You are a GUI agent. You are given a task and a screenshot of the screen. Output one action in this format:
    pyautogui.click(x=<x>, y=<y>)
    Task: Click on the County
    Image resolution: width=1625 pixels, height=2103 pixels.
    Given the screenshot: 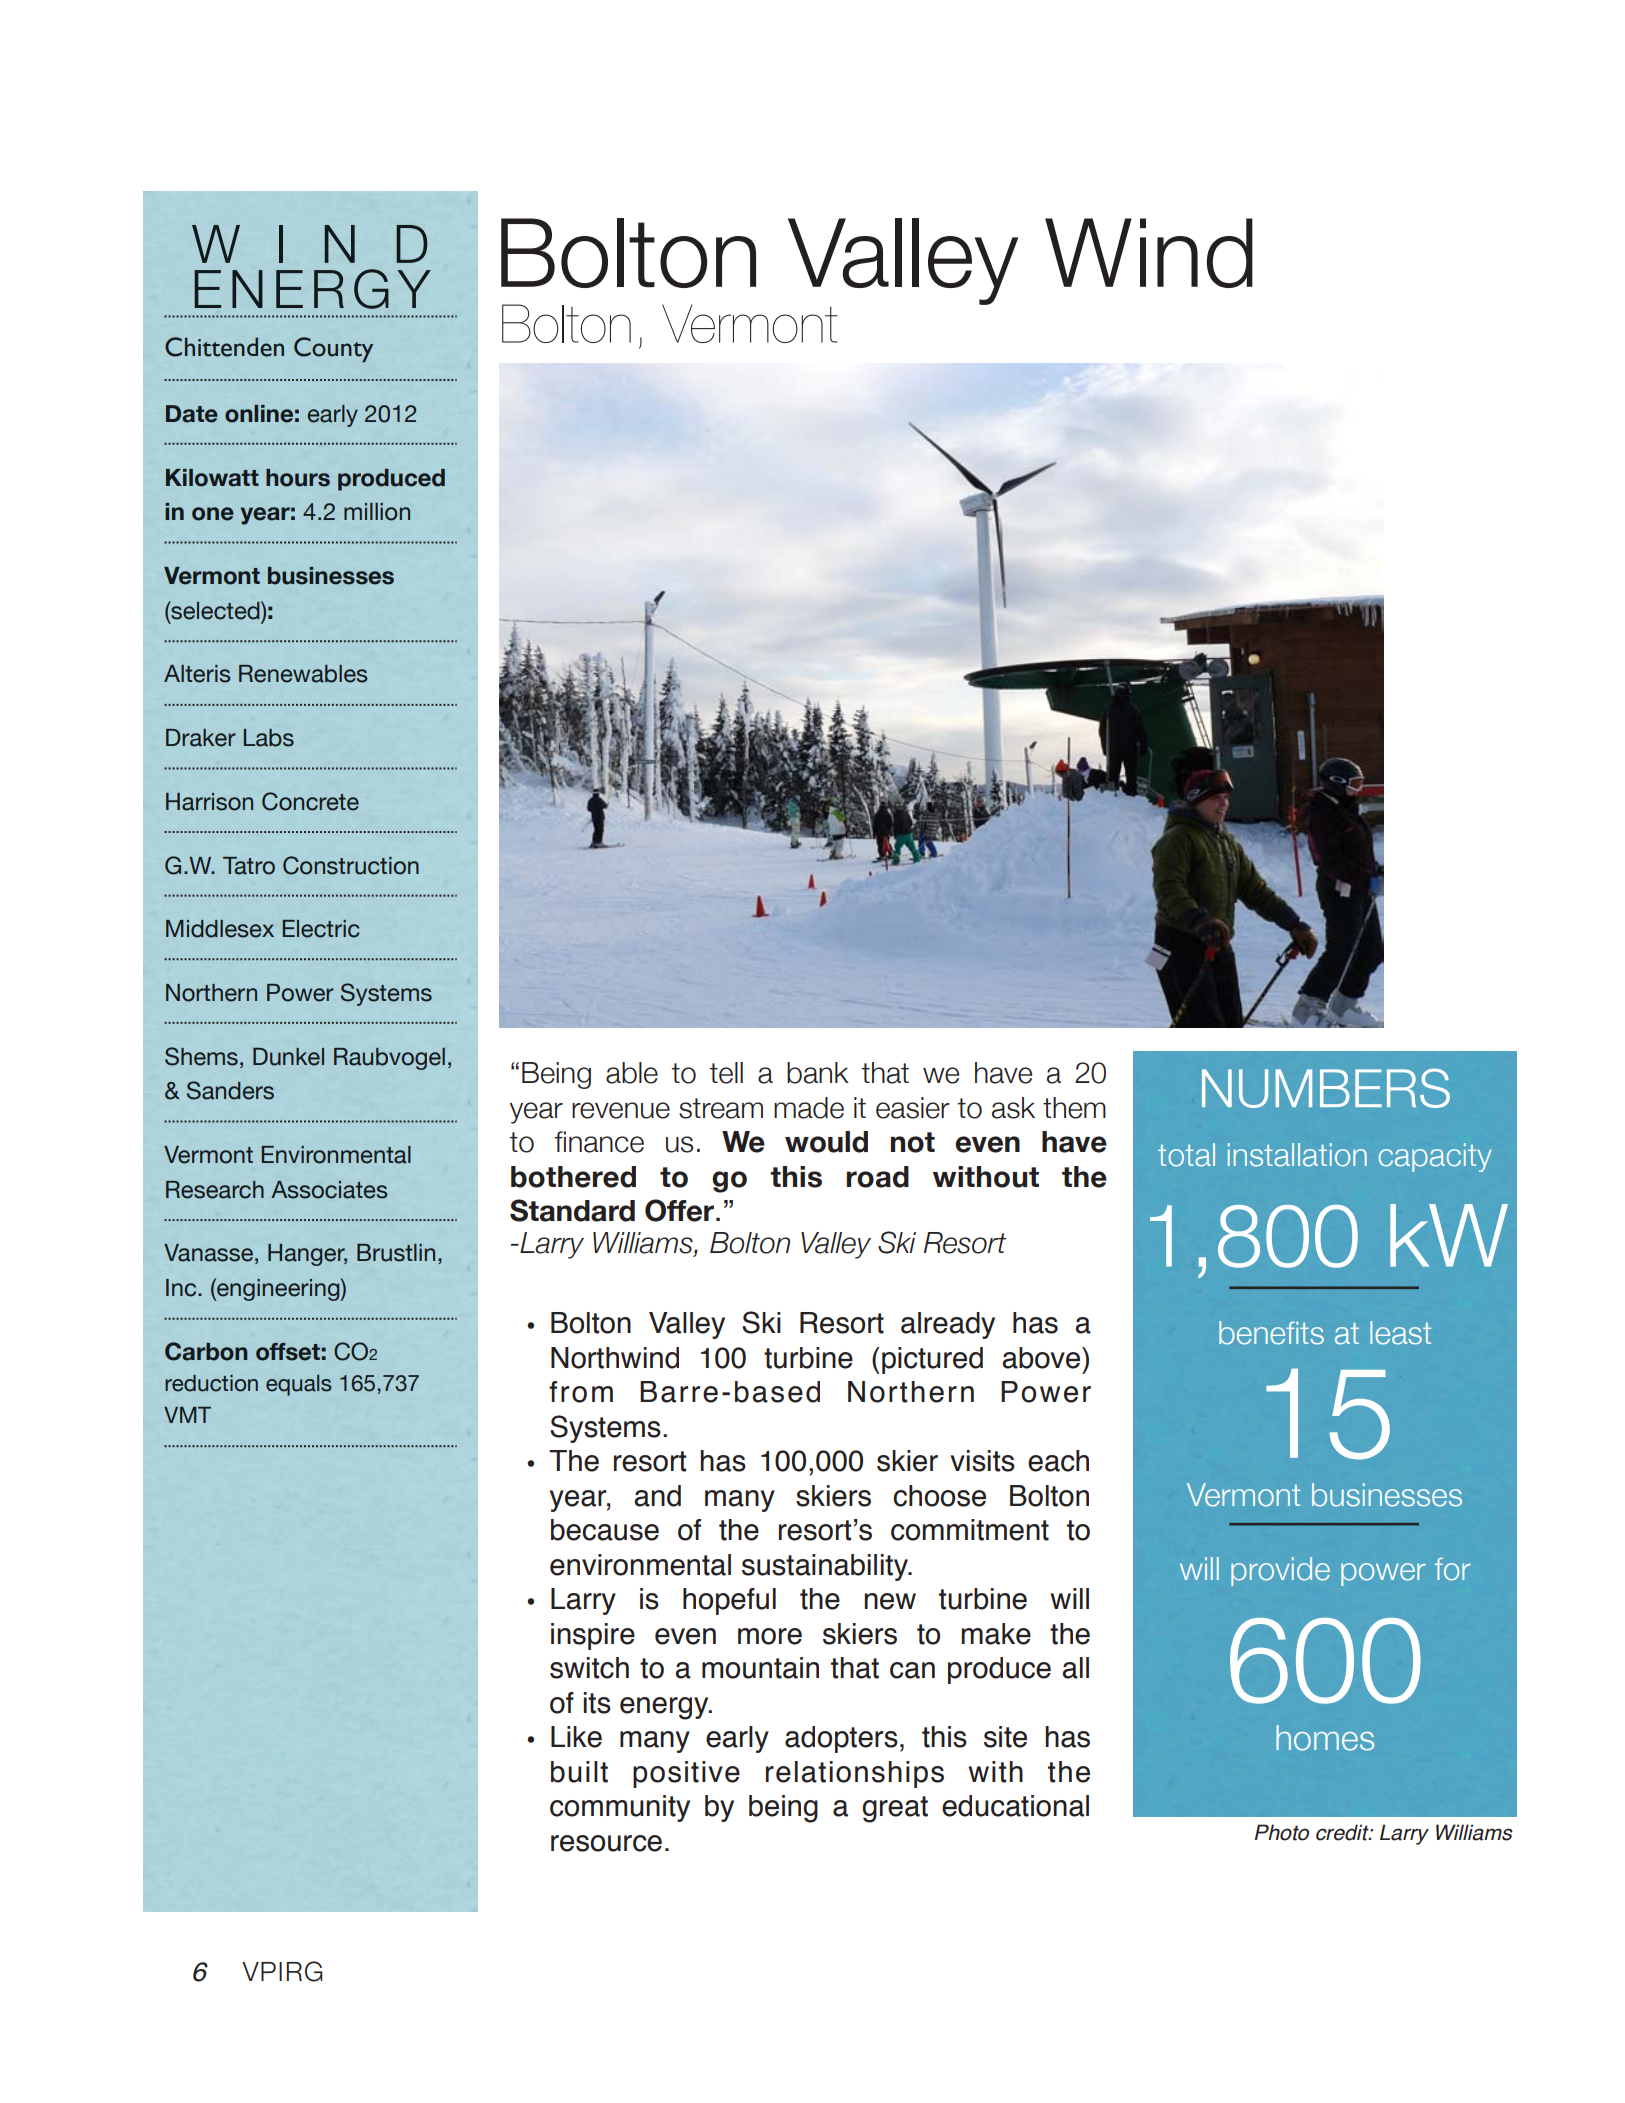 What is the action you would take?
    pyautogui.click(x=333, y=350)
